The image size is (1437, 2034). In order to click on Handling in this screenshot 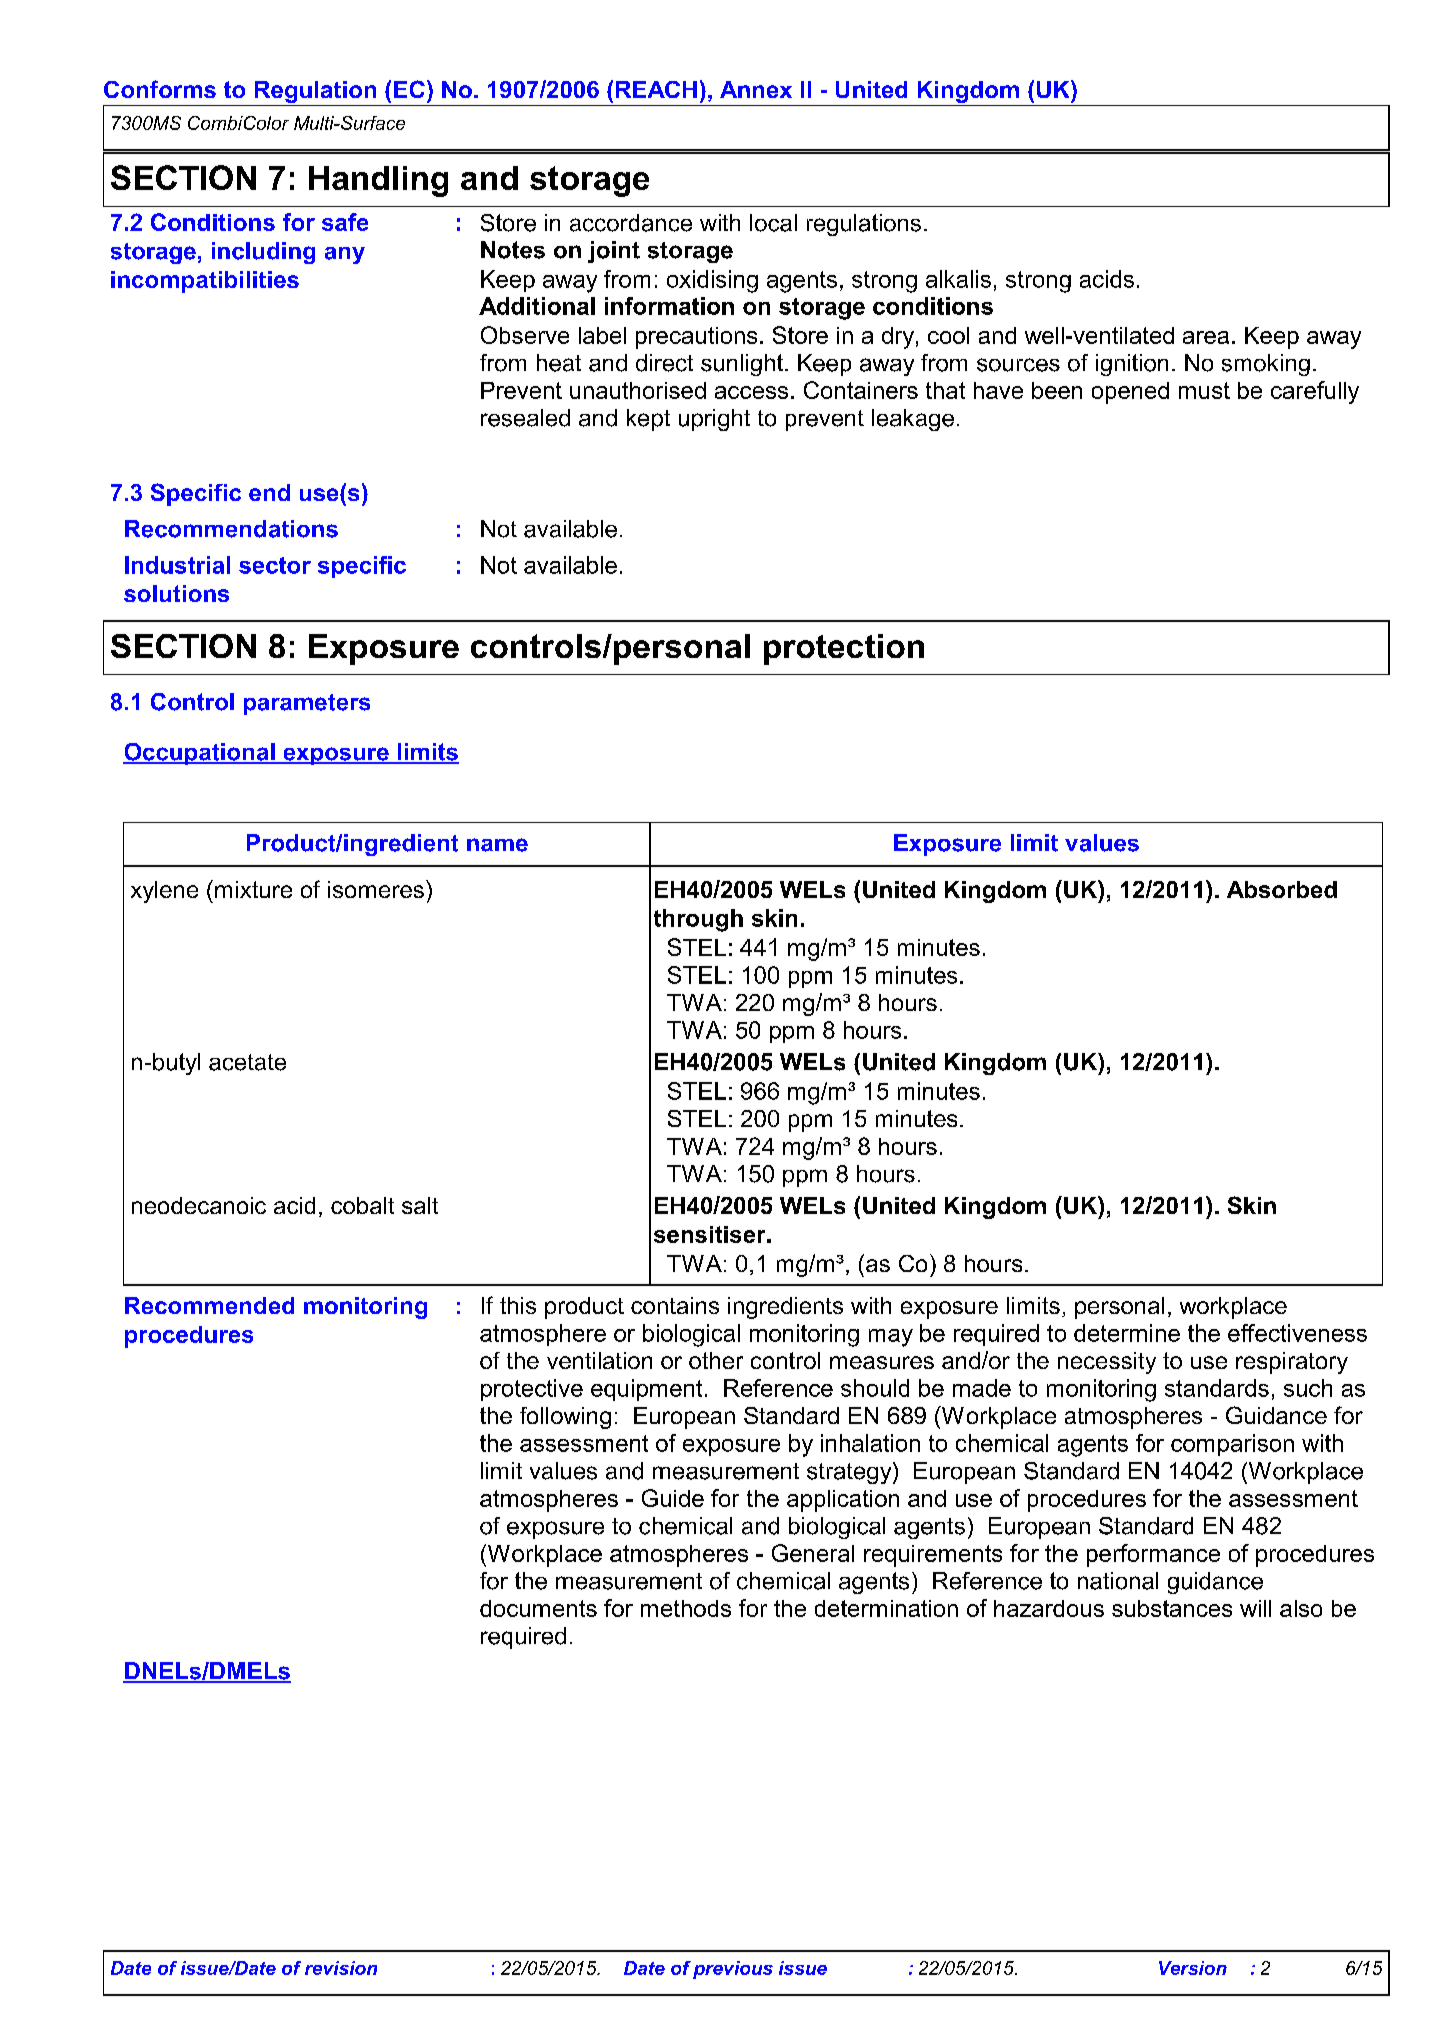, I will do `click(378, 181)`.
